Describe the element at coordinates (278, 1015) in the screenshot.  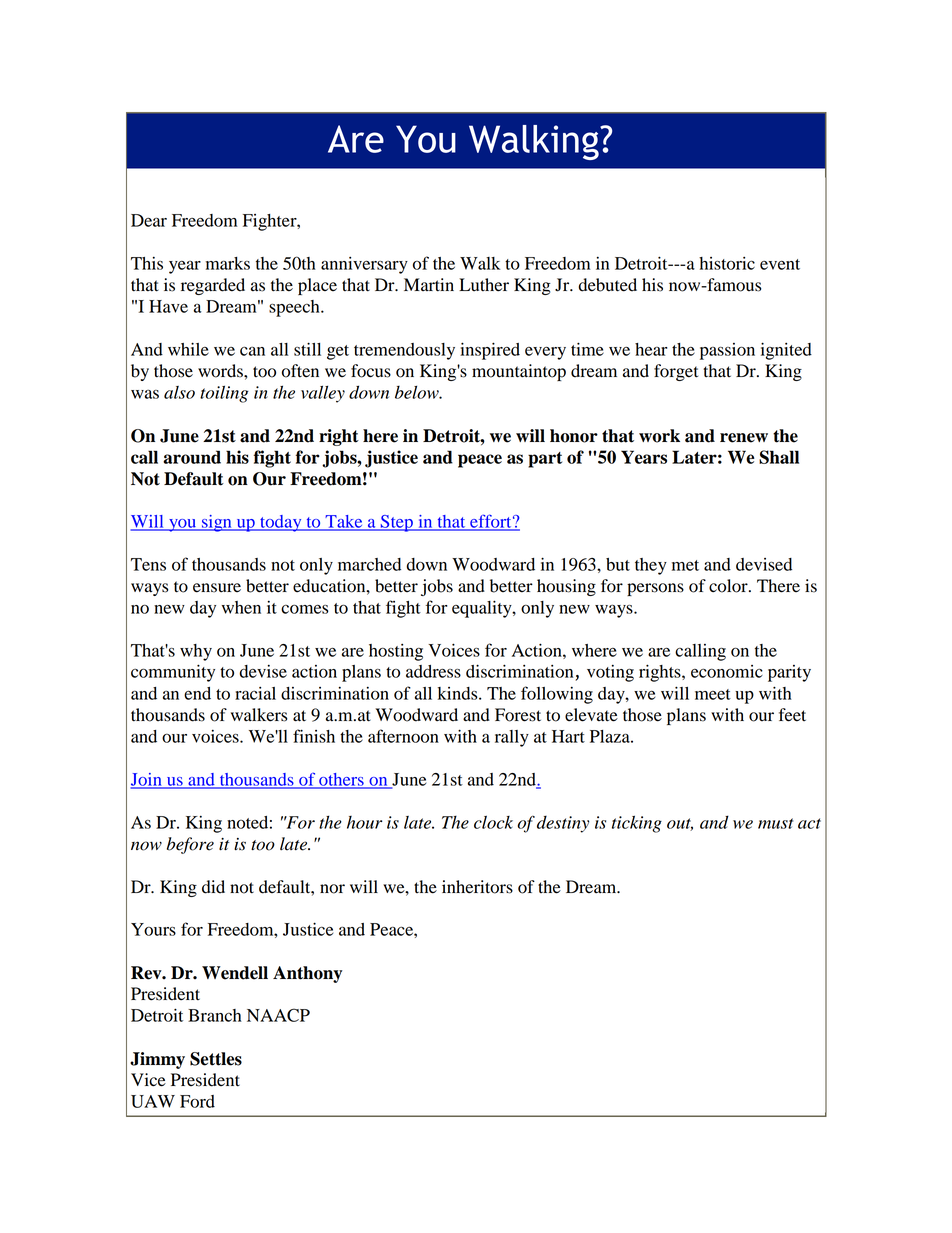
I see `NAACP` at that location.
